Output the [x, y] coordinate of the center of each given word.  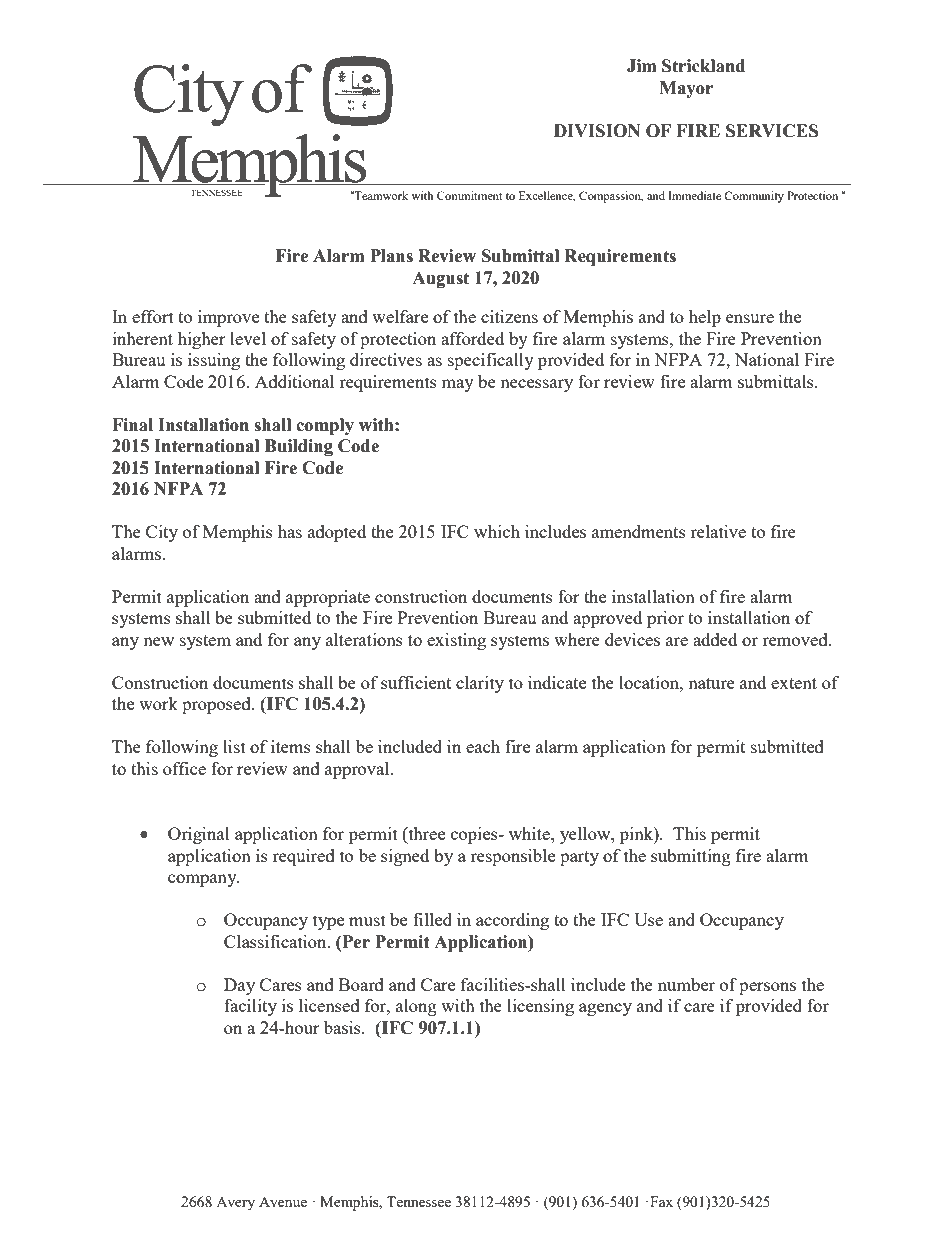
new [158, 641]
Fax [661, 1201]
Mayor [686, 89]
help [705, 318]
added [715, 639]
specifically [491, 361]
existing [456, 641]
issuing [214, 361]
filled [432, 919]
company [203, 880]
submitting [691, 857]
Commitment [469, 195]
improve [228, 318]
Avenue [283, 1202]
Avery [235, 1204]
